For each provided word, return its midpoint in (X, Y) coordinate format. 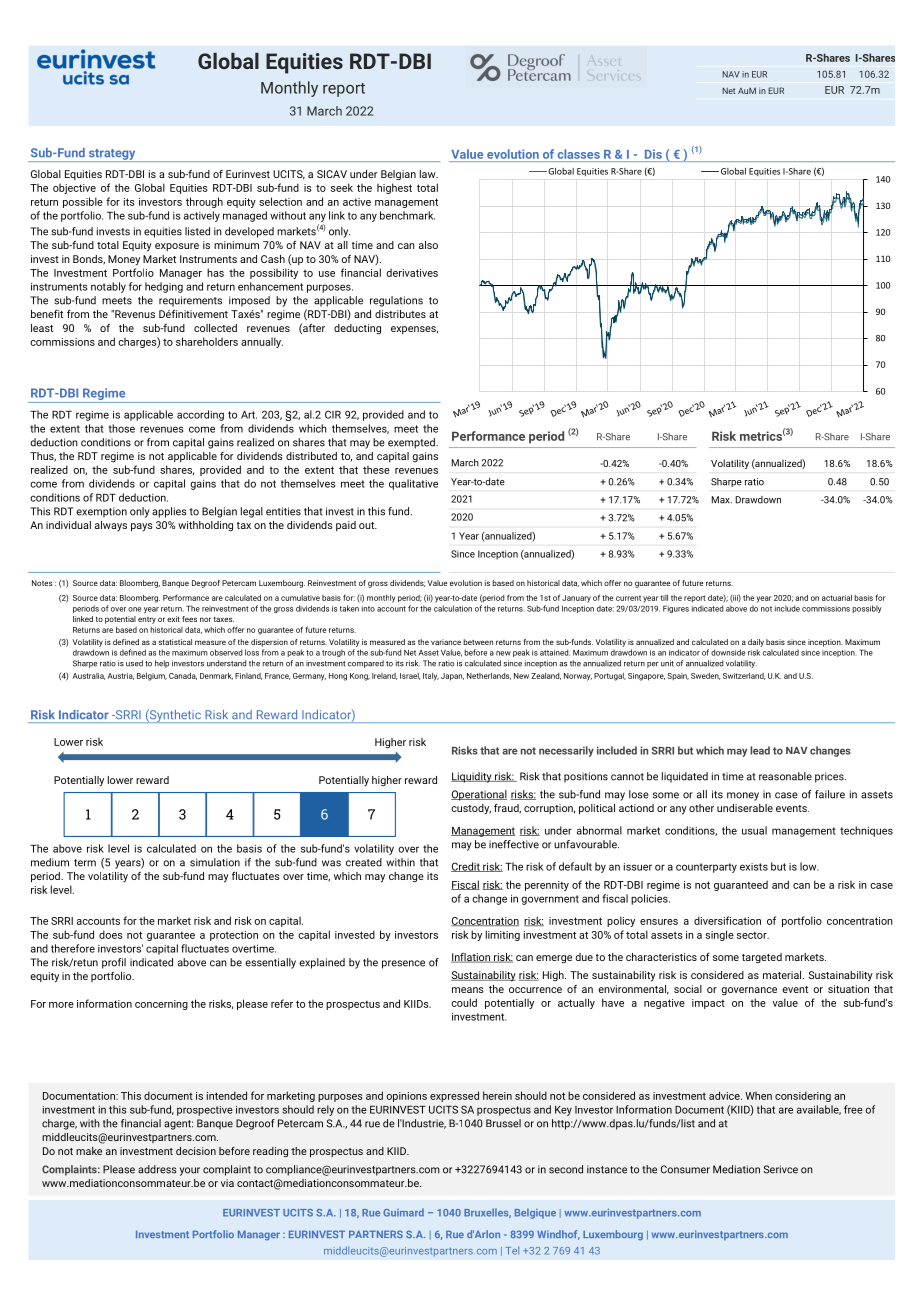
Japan (452, 677)
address (157, 1169)
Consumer (685, 1169)
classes (579, 154)
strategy (112, 155)
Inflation (471, 958)
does (111, 934)
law (429, 174)
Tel (512, 1251)
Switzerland (744, 676)
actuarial (837, 598)
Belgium (152, 677)
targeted (762, 958)
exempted (412, 443)
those (121, 428)
